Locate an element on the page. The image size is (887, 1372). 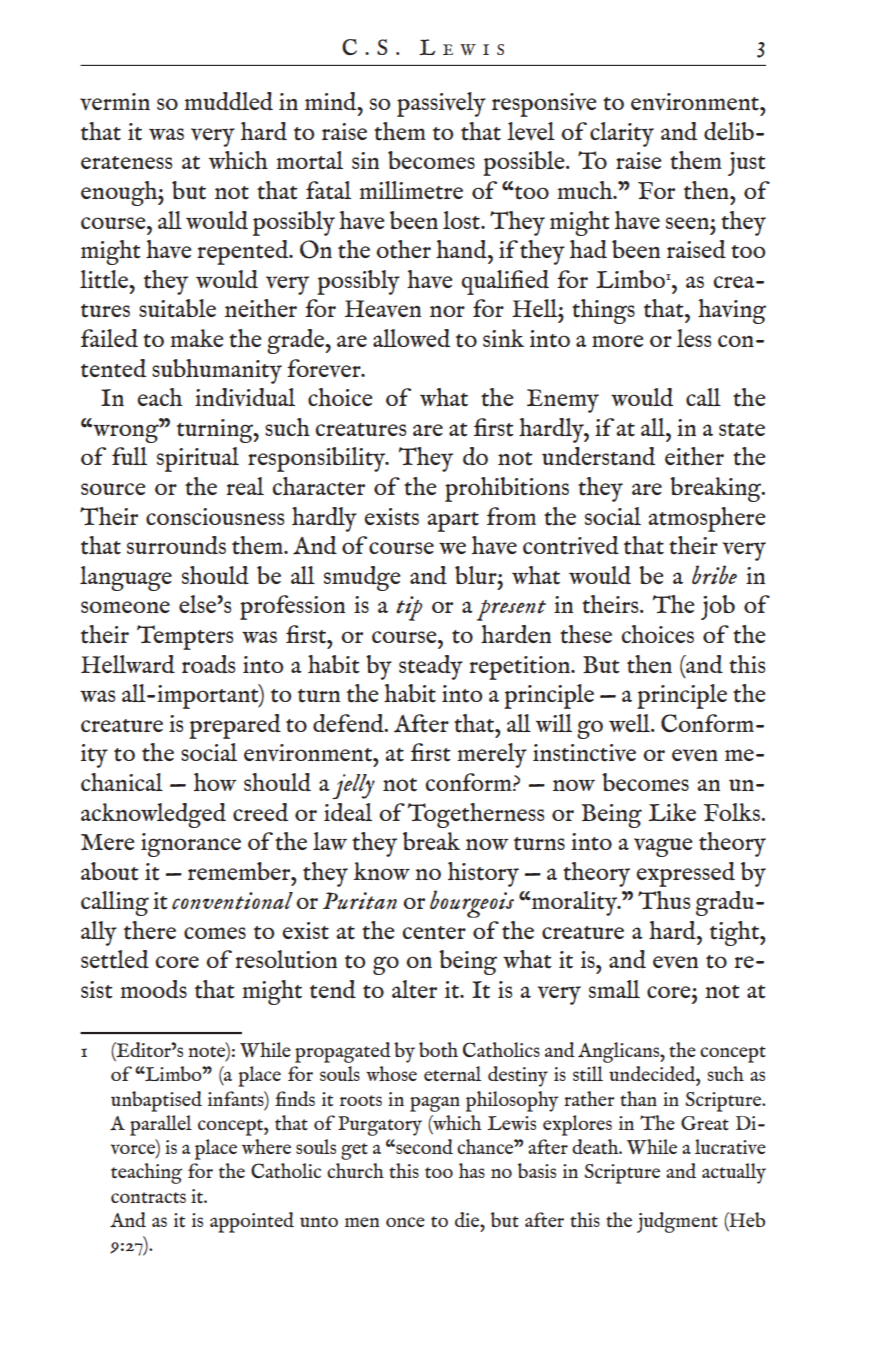
clarity is located at coordinates (622, 134).
